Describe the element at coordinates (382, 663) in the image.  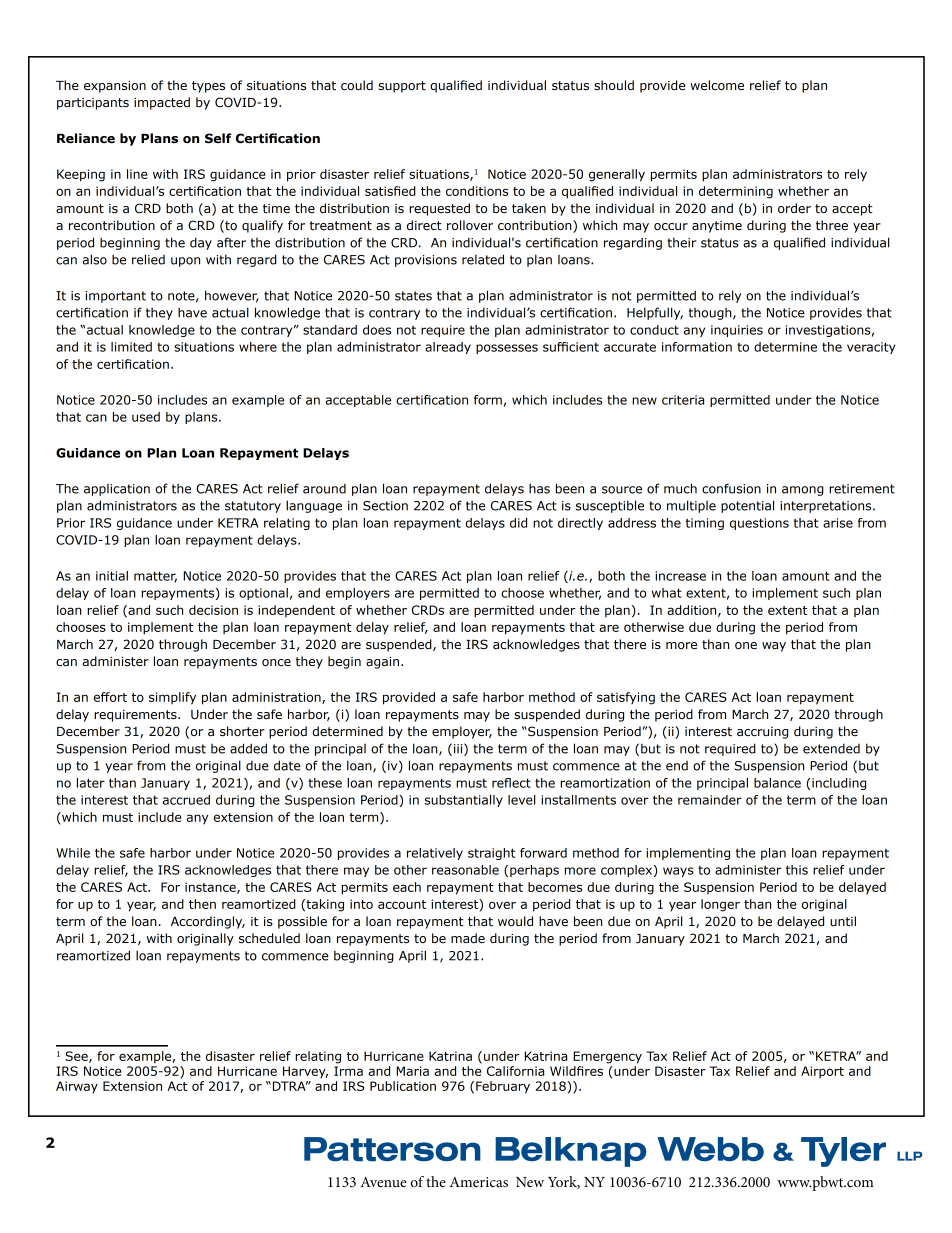
I see `again` at that location.
